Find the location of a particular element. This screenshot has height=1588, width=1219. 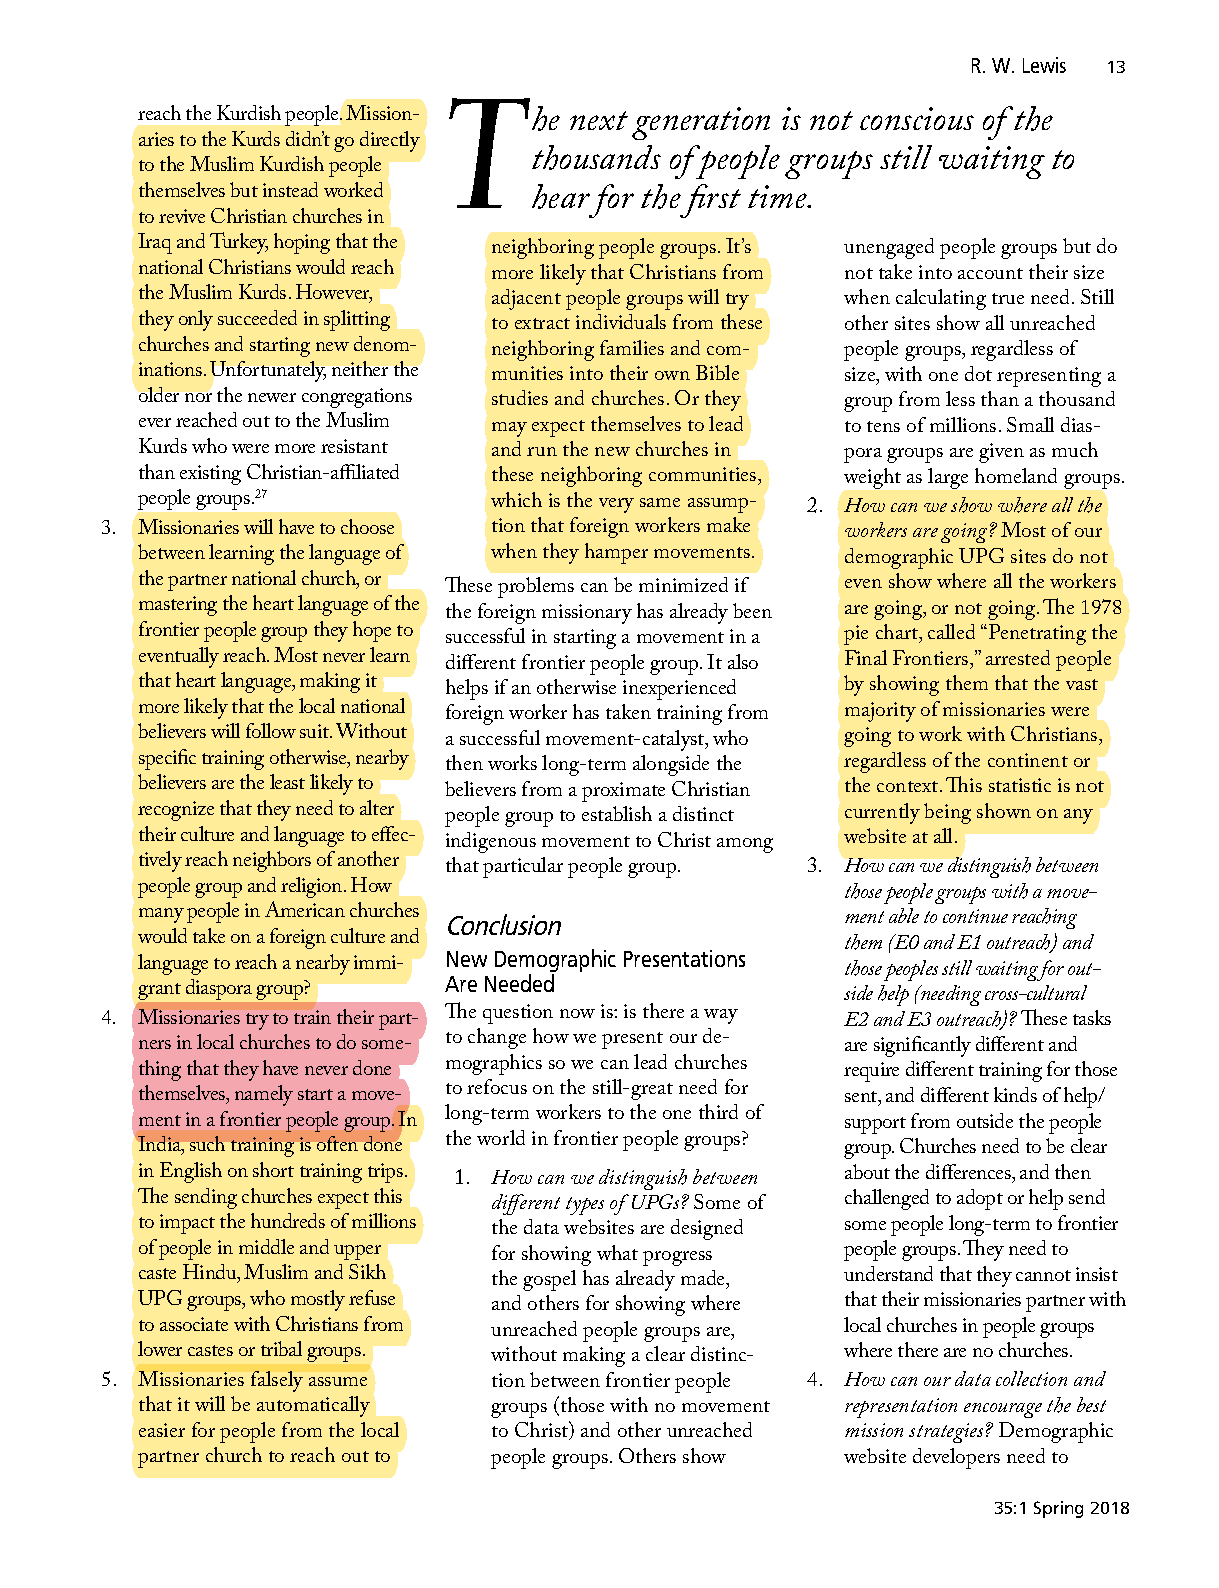

conscious is located at coordinates (917, 118).
